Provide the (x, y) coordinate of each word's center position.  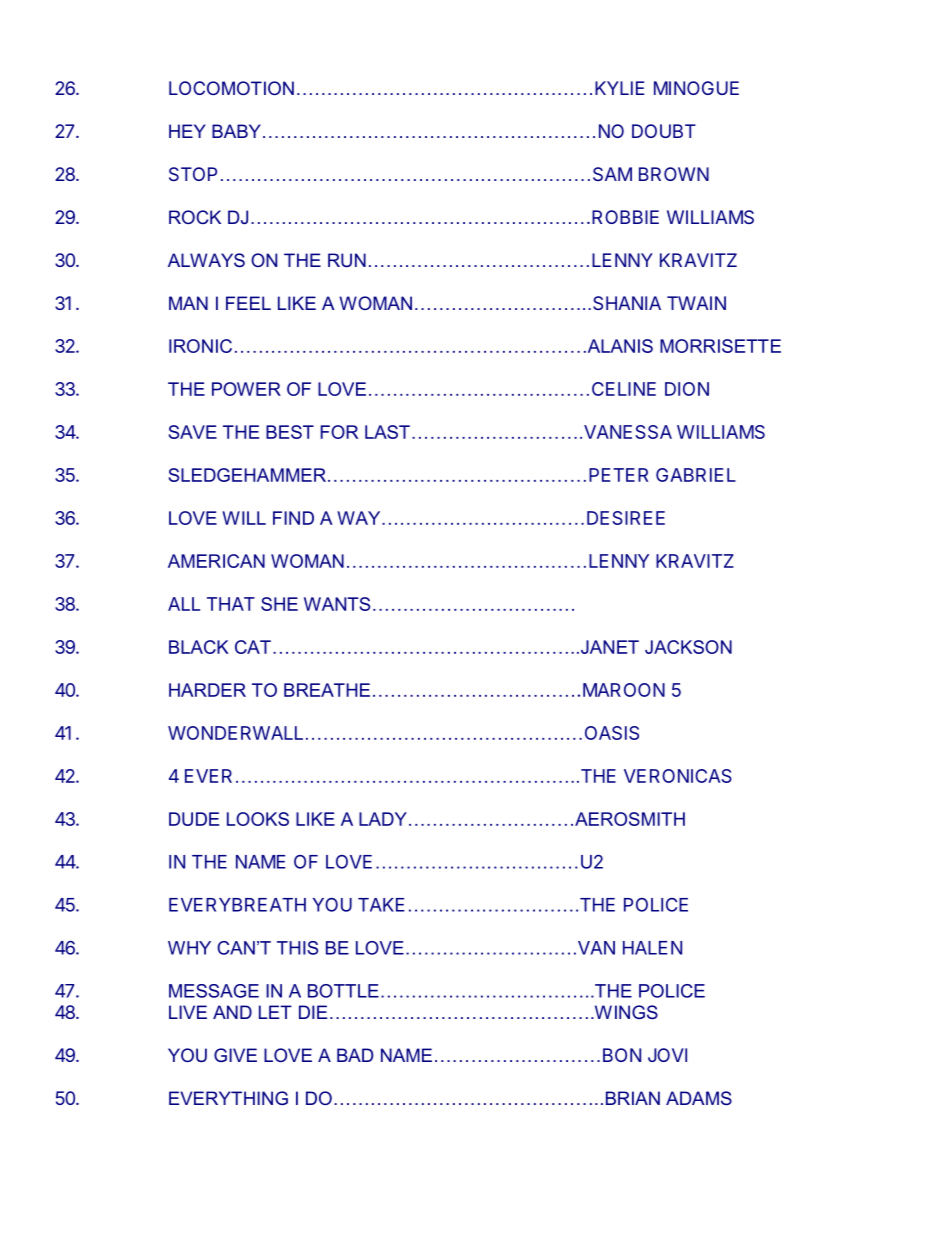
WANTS (337, 604)
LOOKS (258, 819)
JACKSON (688, 647)
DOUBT (664, 131)
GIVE (235, 1055)
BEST (290, 432)
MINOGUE (696, 88)
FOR (339, 432)
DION (687, 389)
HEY (187, 131)
